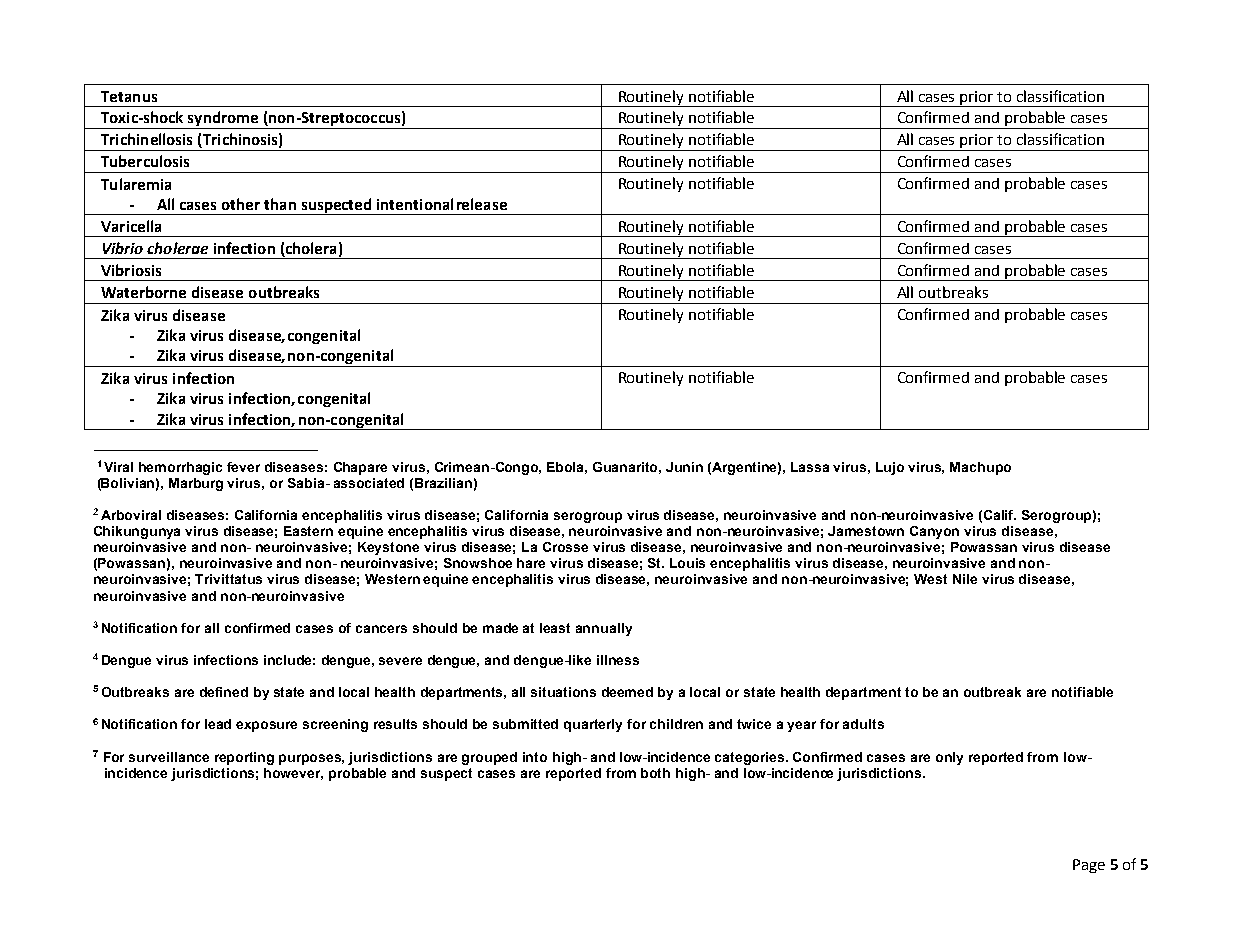  What do you see at coordinates (241, 204) in the image?
I see `other` at bounding box center [241, 204].
